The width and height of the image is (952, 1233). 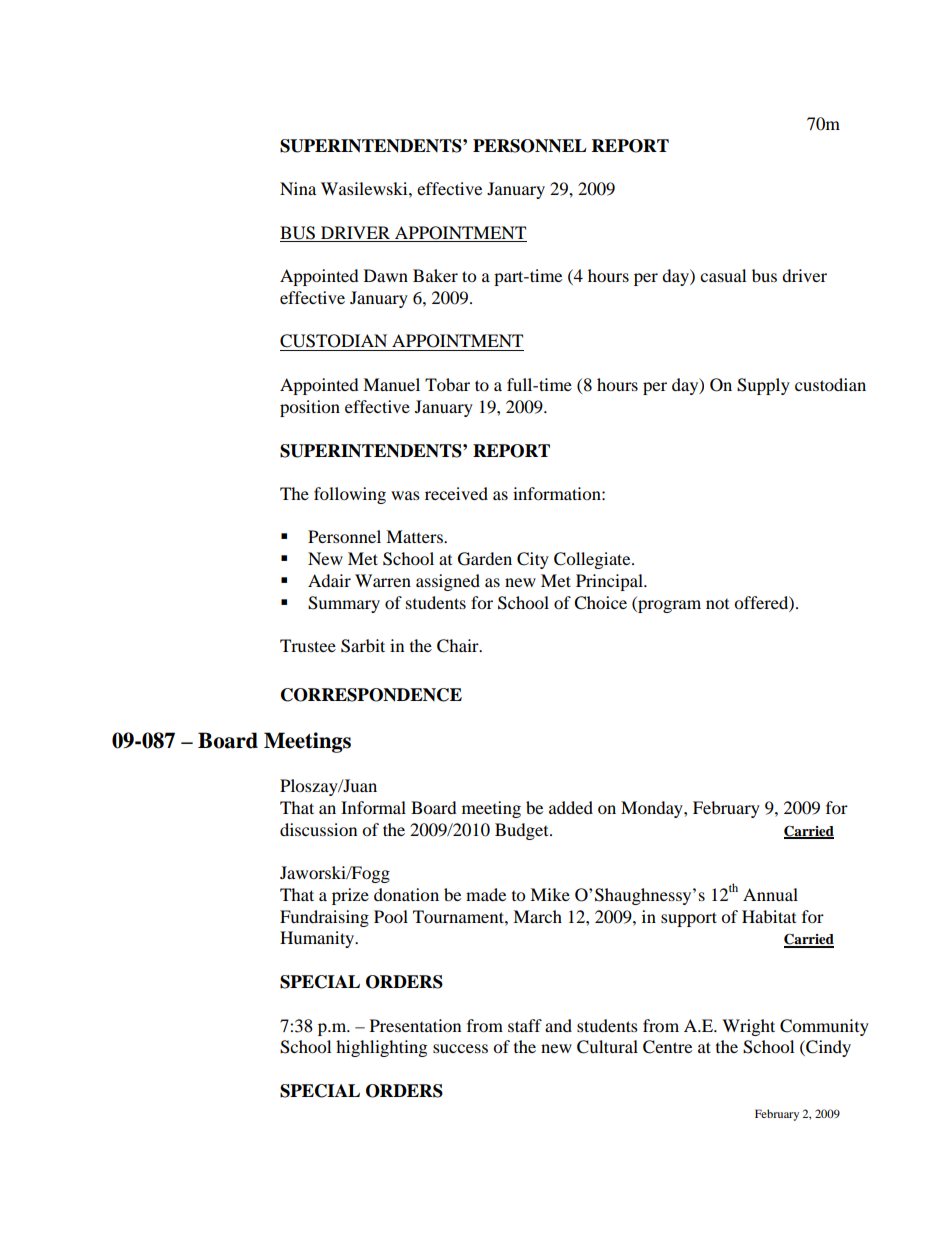 What do you see at coordinates (558, 1025) in the image?
I see `and` at bounding box center [558, 1025].
